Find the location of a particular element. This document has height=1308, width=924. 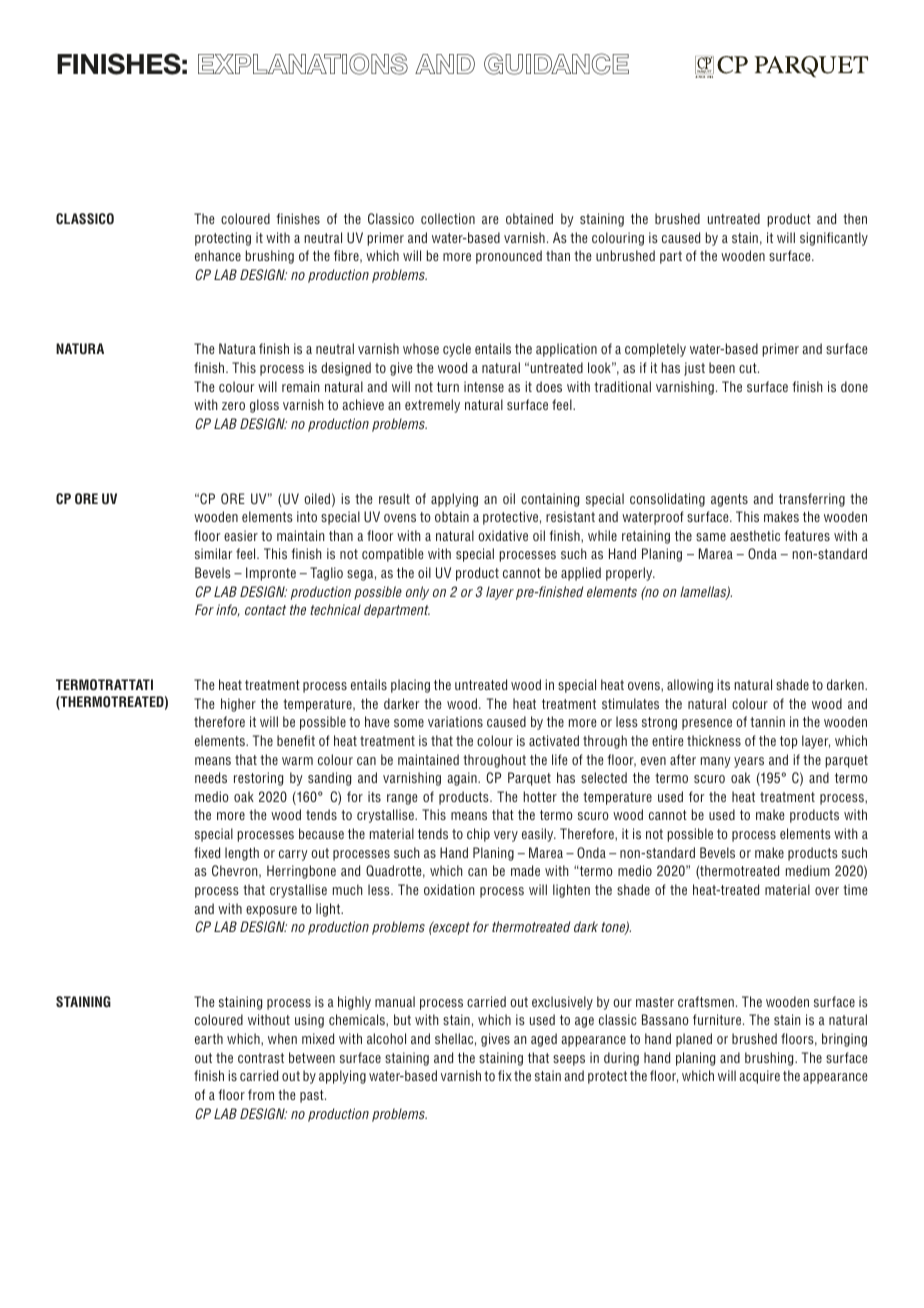

acquire is located at coordinates (759, 1077).
